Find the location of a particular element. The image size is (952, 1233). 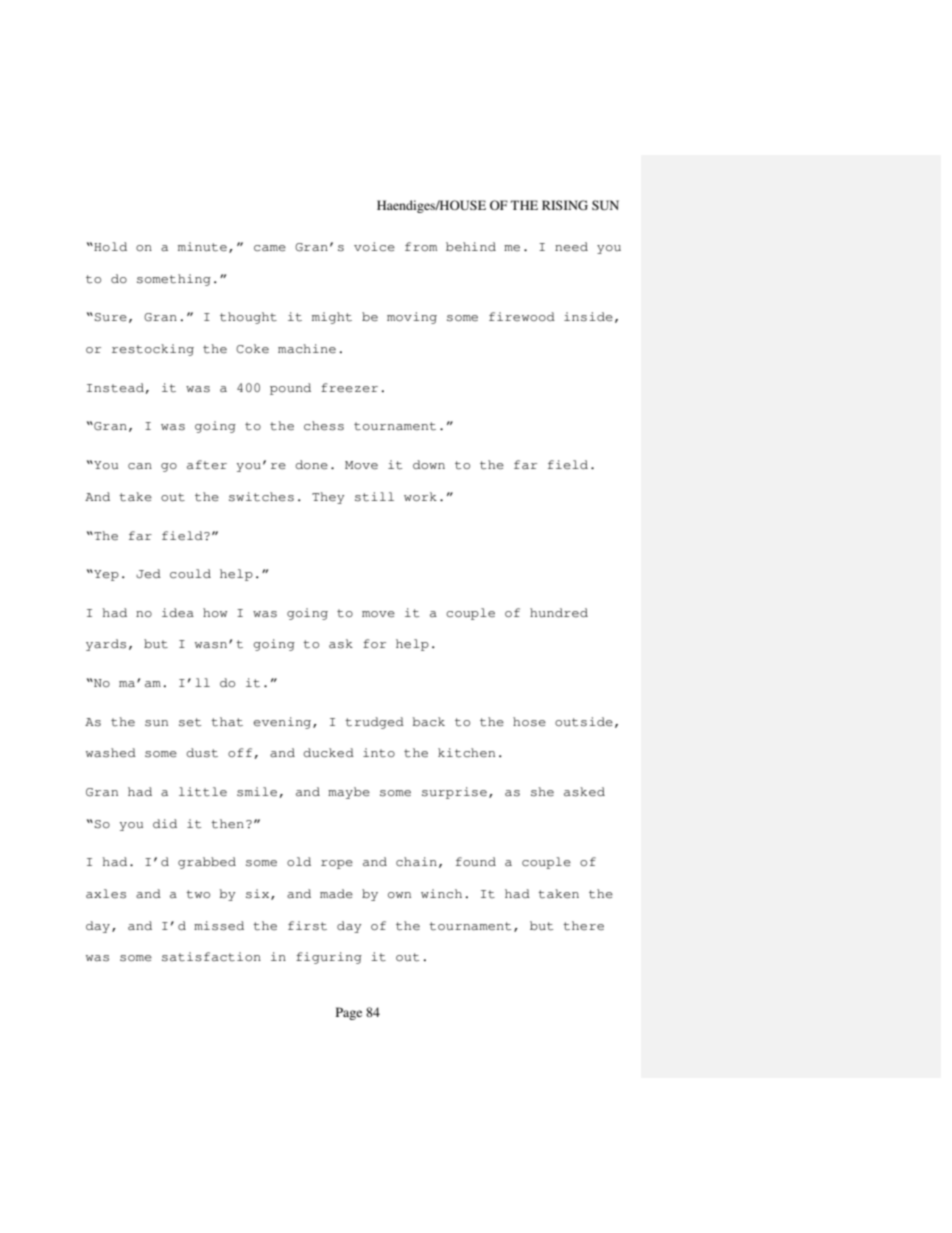

Page is located at coordinates (349, 1013).
